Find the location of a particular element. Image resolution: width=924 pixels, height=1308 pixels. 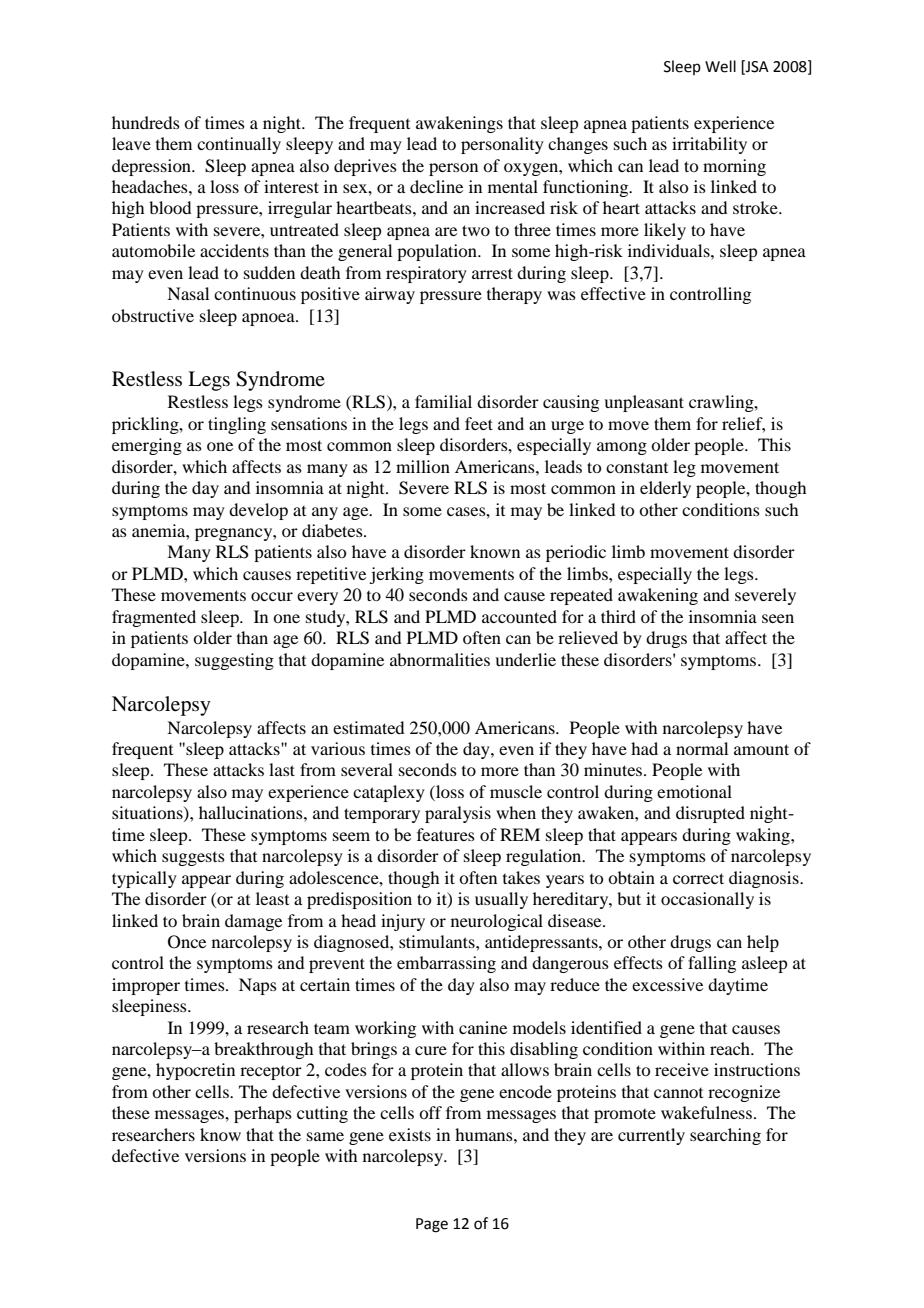

disrupted is located at coordinates (710, 814).
